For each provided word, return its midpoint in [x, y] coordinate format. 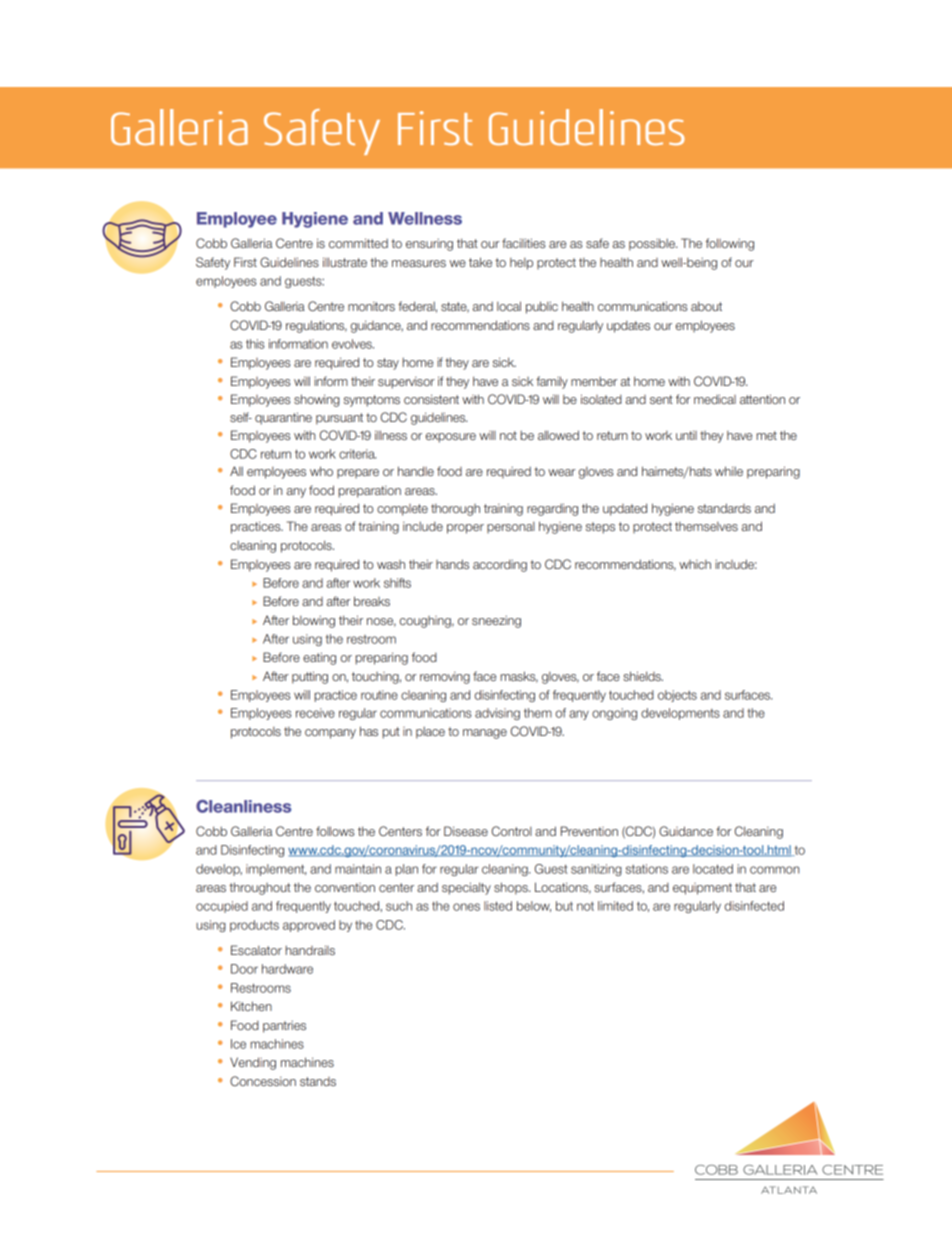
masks [519, 677]
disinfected [754, 906]
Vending [253, 1063]
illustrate [345, 262]
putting [310, 677]
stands [318, 1081]
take [480, 262]
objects [677, 696]
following [730, 244]
